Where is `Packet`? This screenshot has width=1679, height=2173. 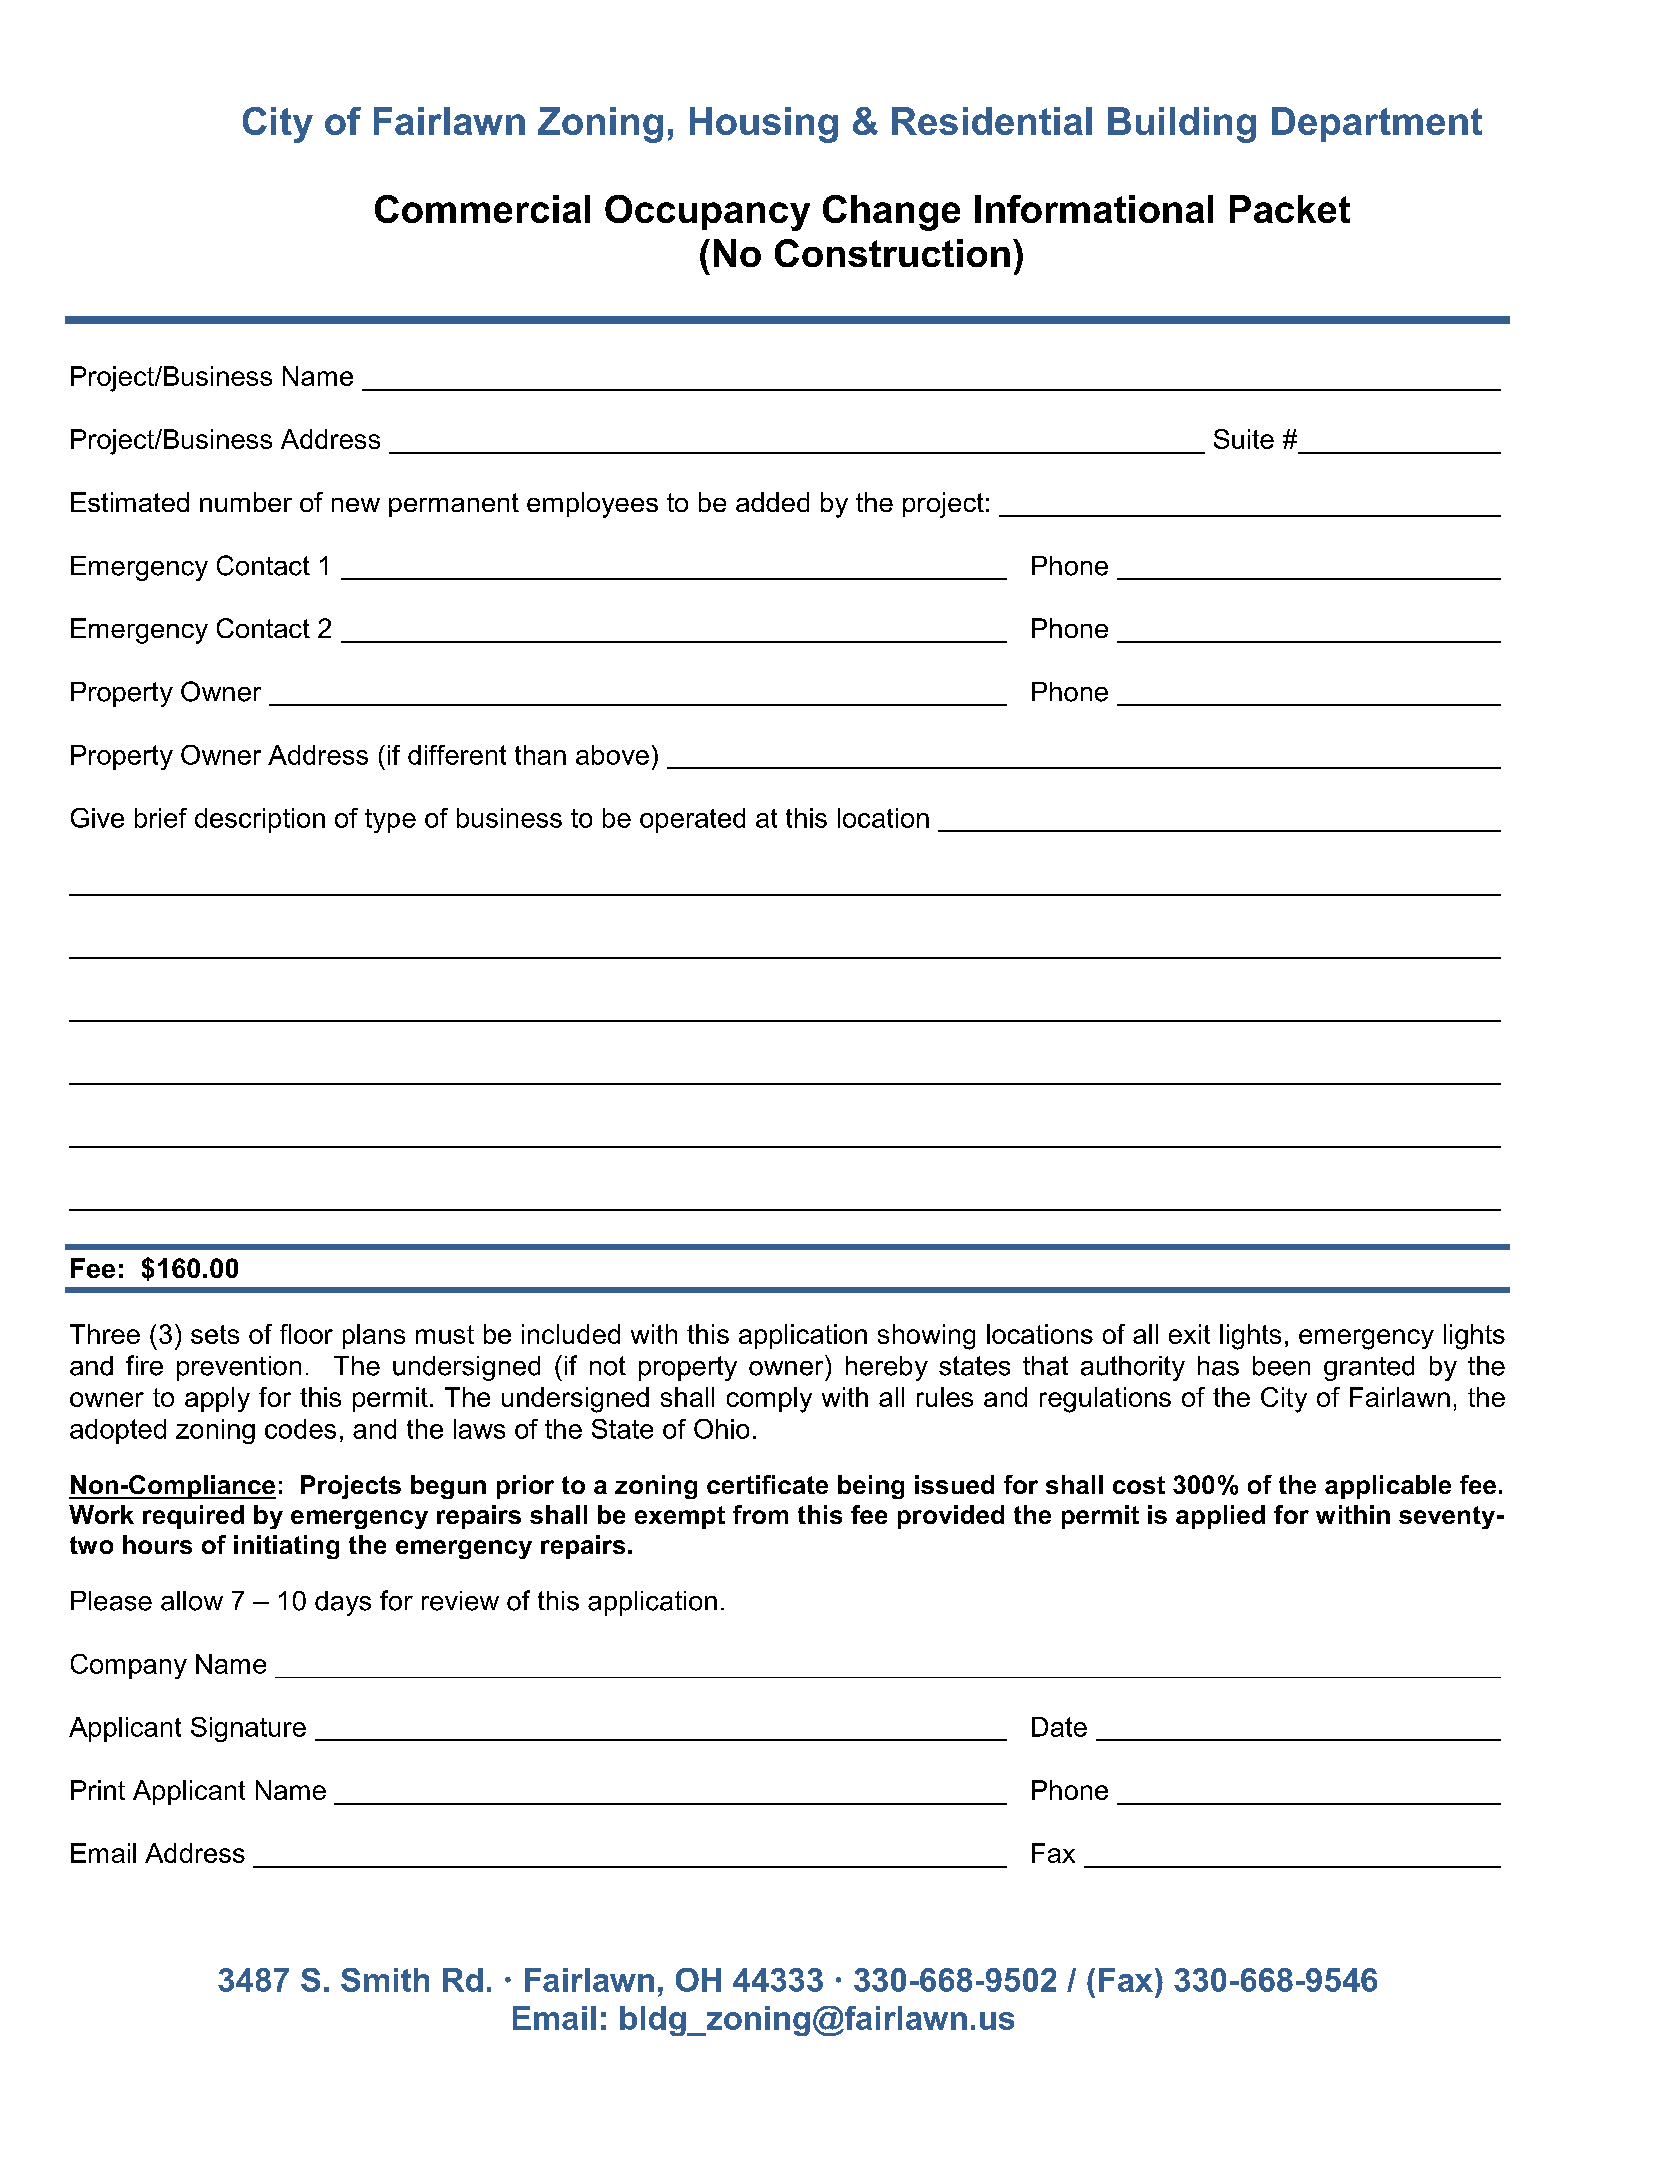
Packet is located at coordinates (1290, 209).
